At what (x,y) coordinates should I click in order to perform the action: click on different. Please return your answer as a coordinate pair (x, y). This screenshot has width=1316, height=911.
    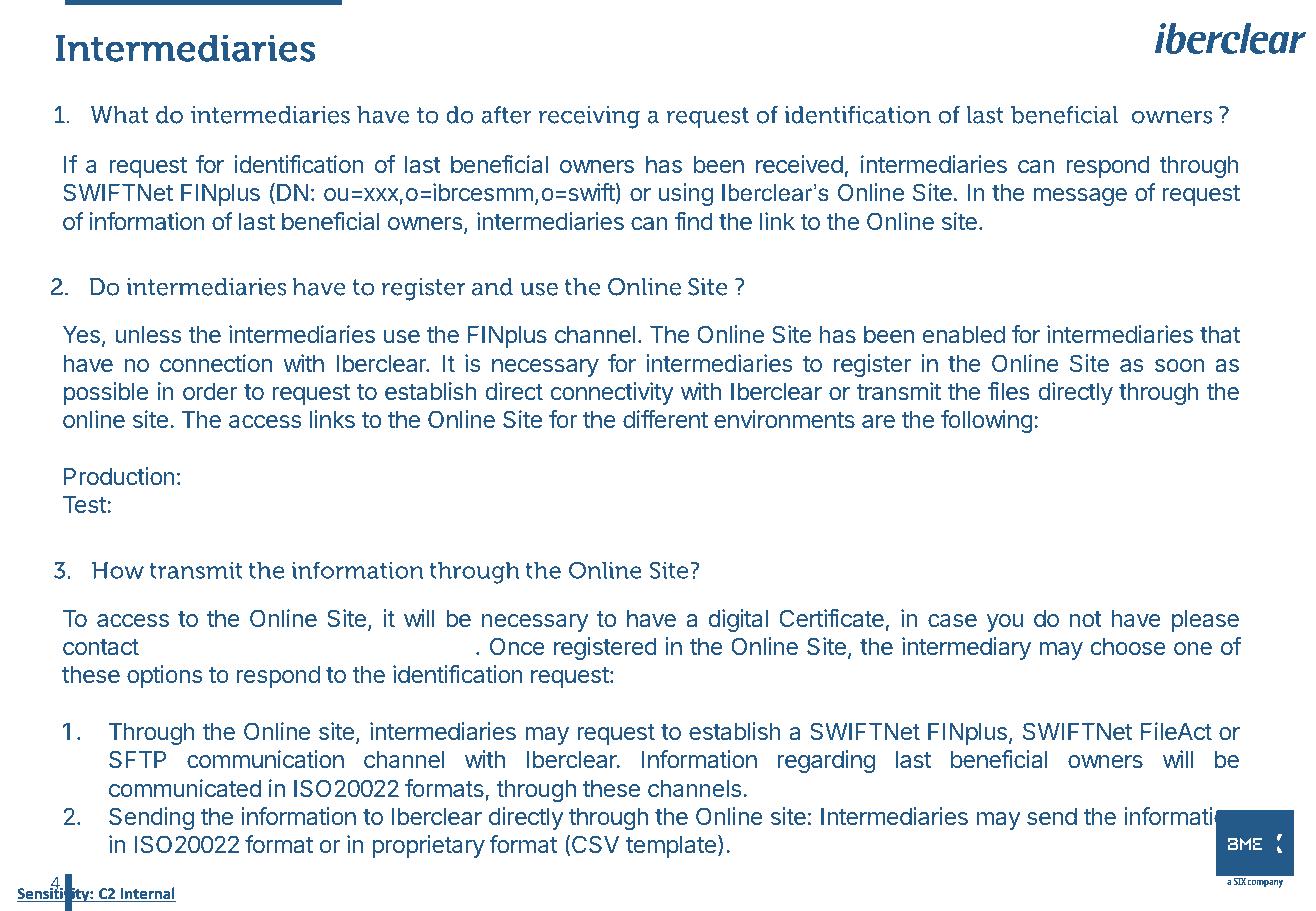
    Looking at the image, I should click on (665, 419).
